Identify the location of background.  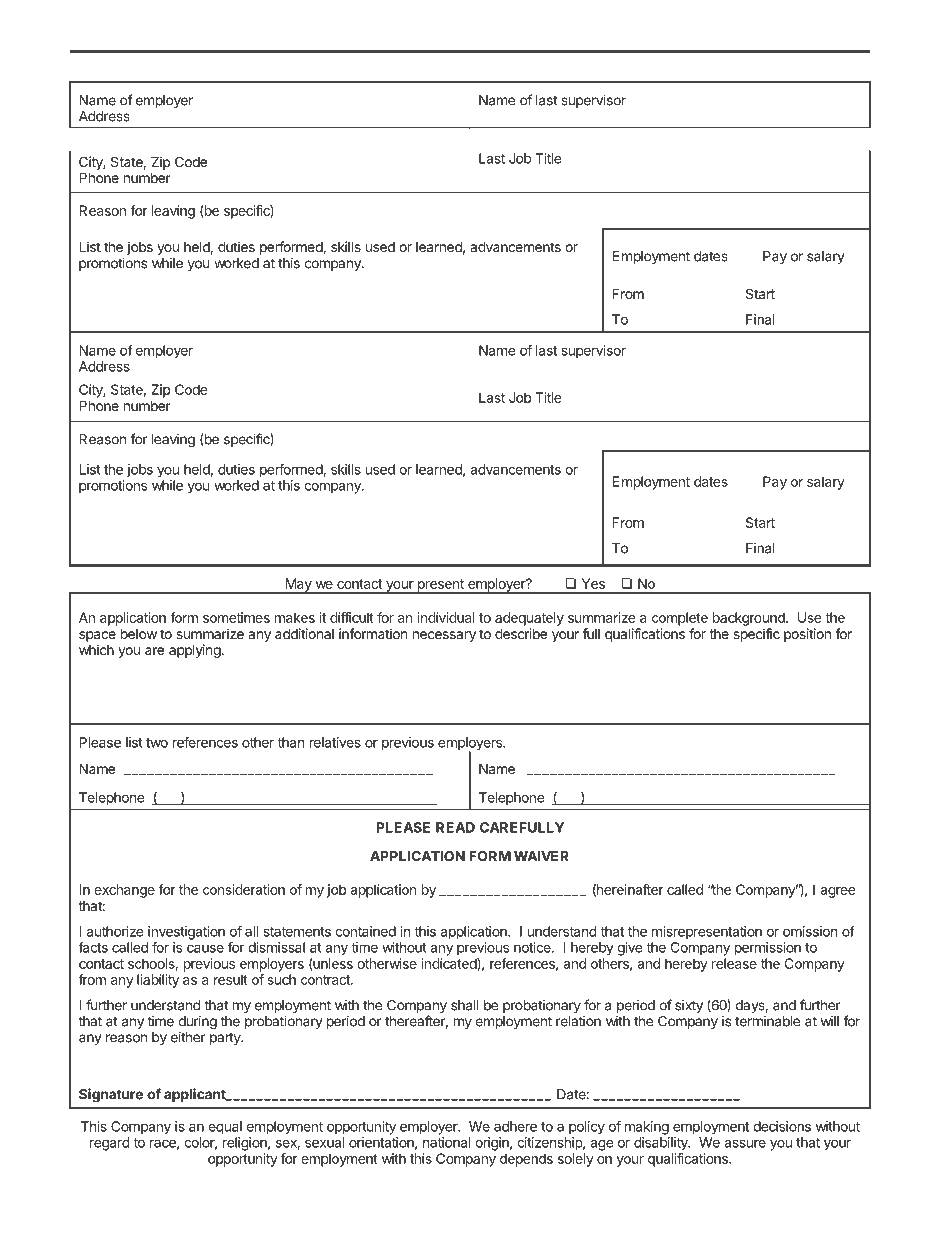
(750, 619).
